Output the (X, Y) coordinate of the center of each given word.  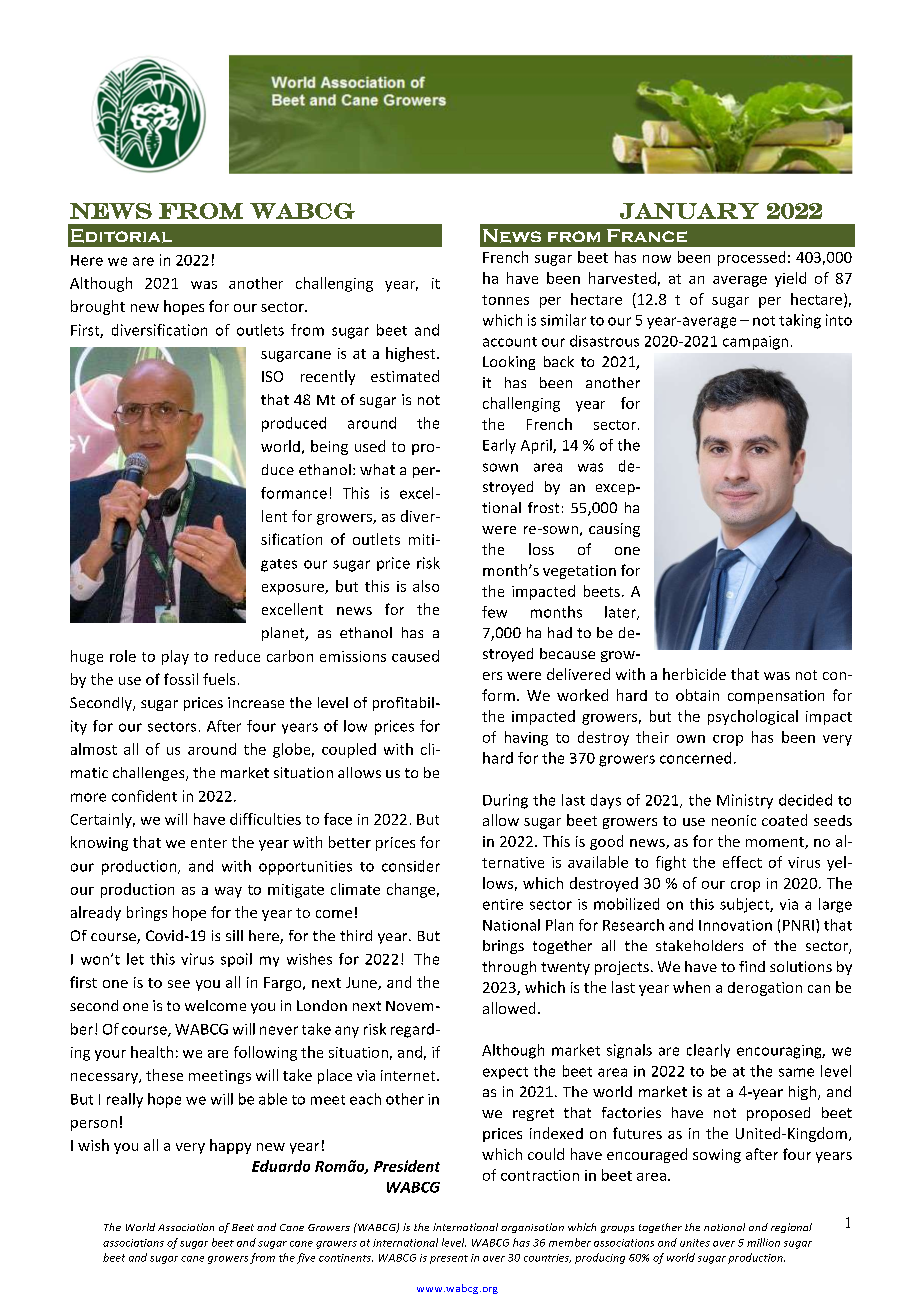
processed (751, 258)
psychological (753, 717)
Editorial (121, 236)
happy (230, 1146)
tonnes (505, 300)
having (526, 738)
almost (94, 749)
